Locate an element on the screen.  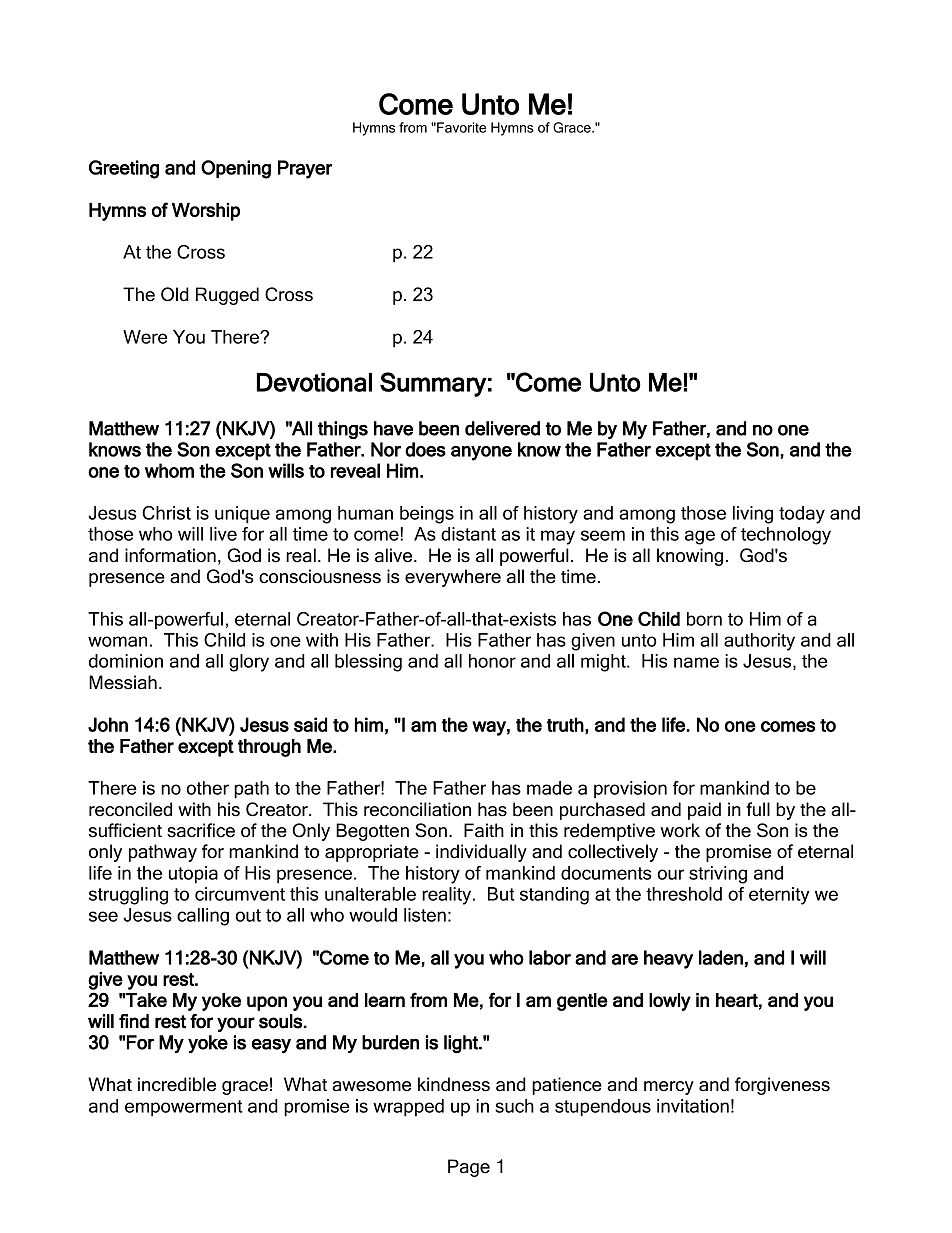
name is located at coordinates (696, 662).
